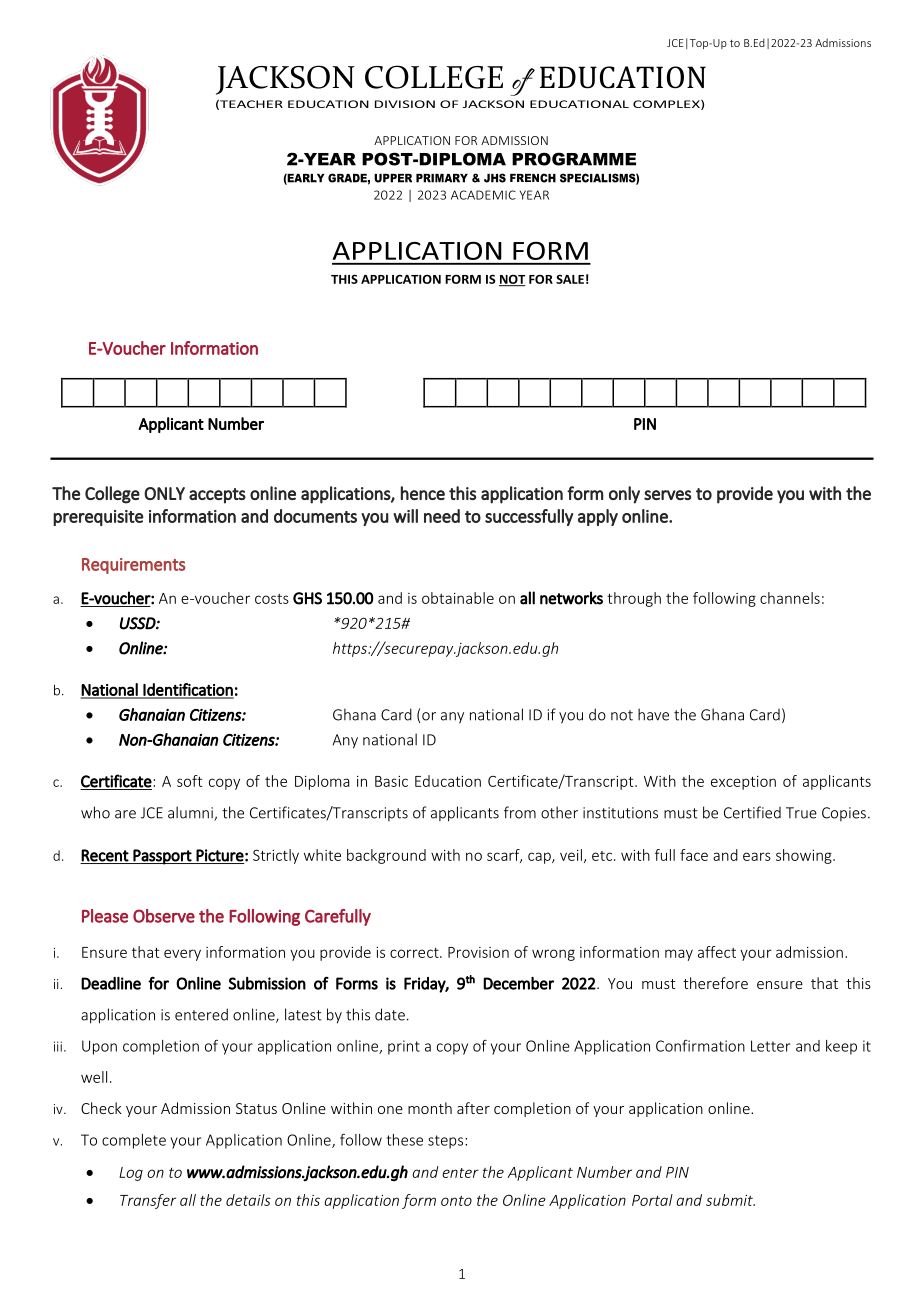 This screenshot has height=1308, width=924. I want to click on steps, so click(447, 1142).
